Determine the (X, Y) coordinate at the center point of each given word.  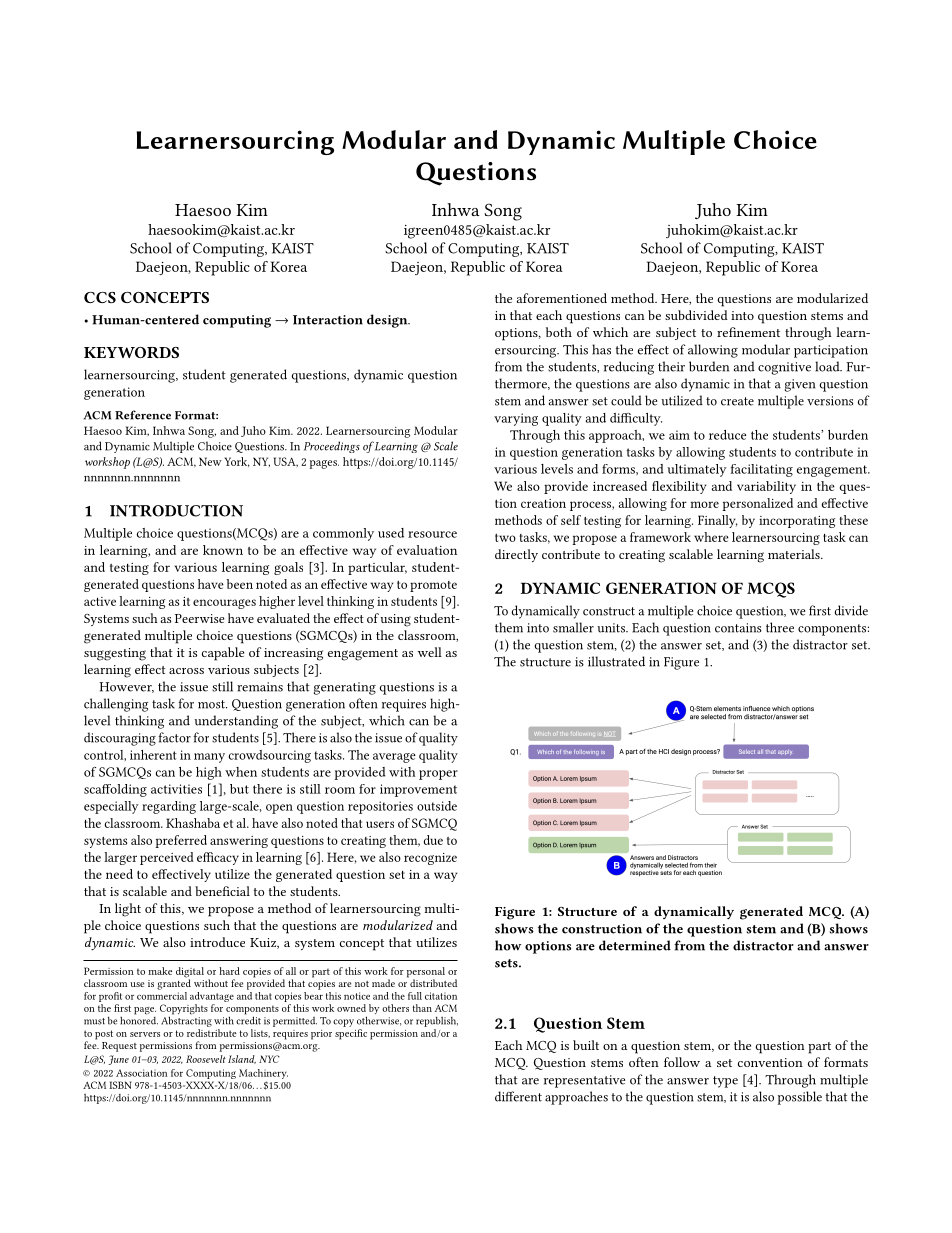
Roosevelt (206, 1059)
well (430, 652)
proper (438, 775)
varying (516, 419)
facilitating (761, 470)
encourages (224, 604)
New (210, 461)
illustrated (616, 661)
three (780, 627)
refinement (748, 332)
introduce (217, 942)
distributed (432, 982)
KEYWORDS (131, 352)
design (388, 321)
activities (176, 789)
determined (635, 945)
